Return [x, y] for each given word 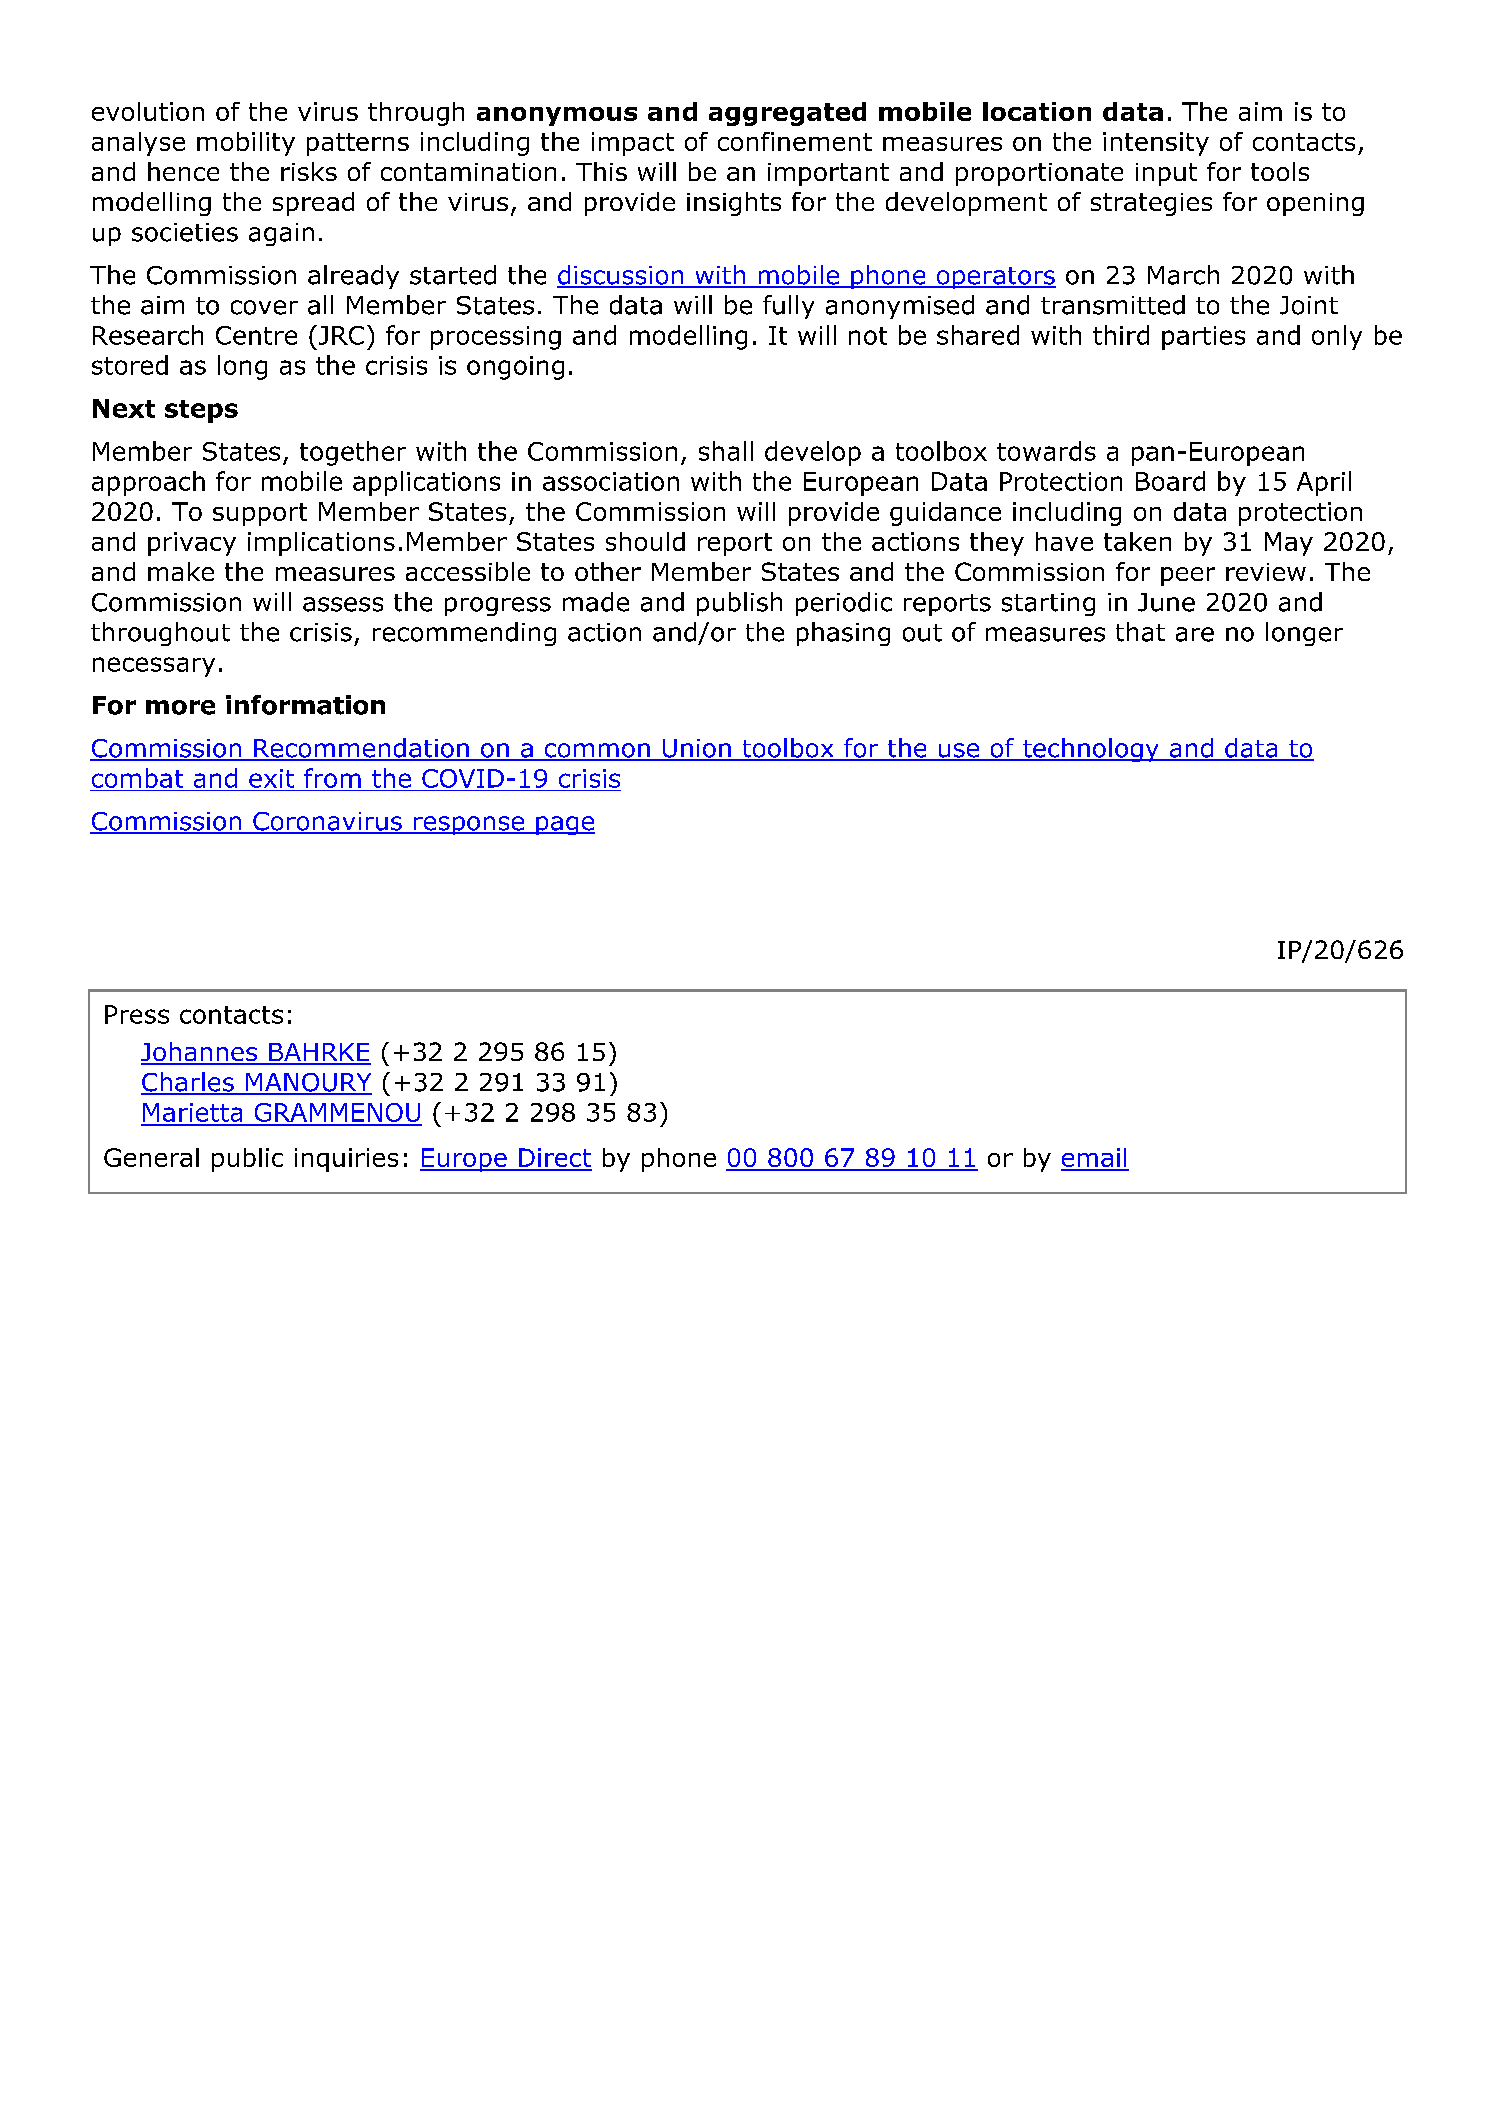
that [1140, 632]
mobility [246, 144]
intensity [1156, 144]
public [247, 1160]
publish [739, 604]
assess [343, 604]
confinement [795, 141]
